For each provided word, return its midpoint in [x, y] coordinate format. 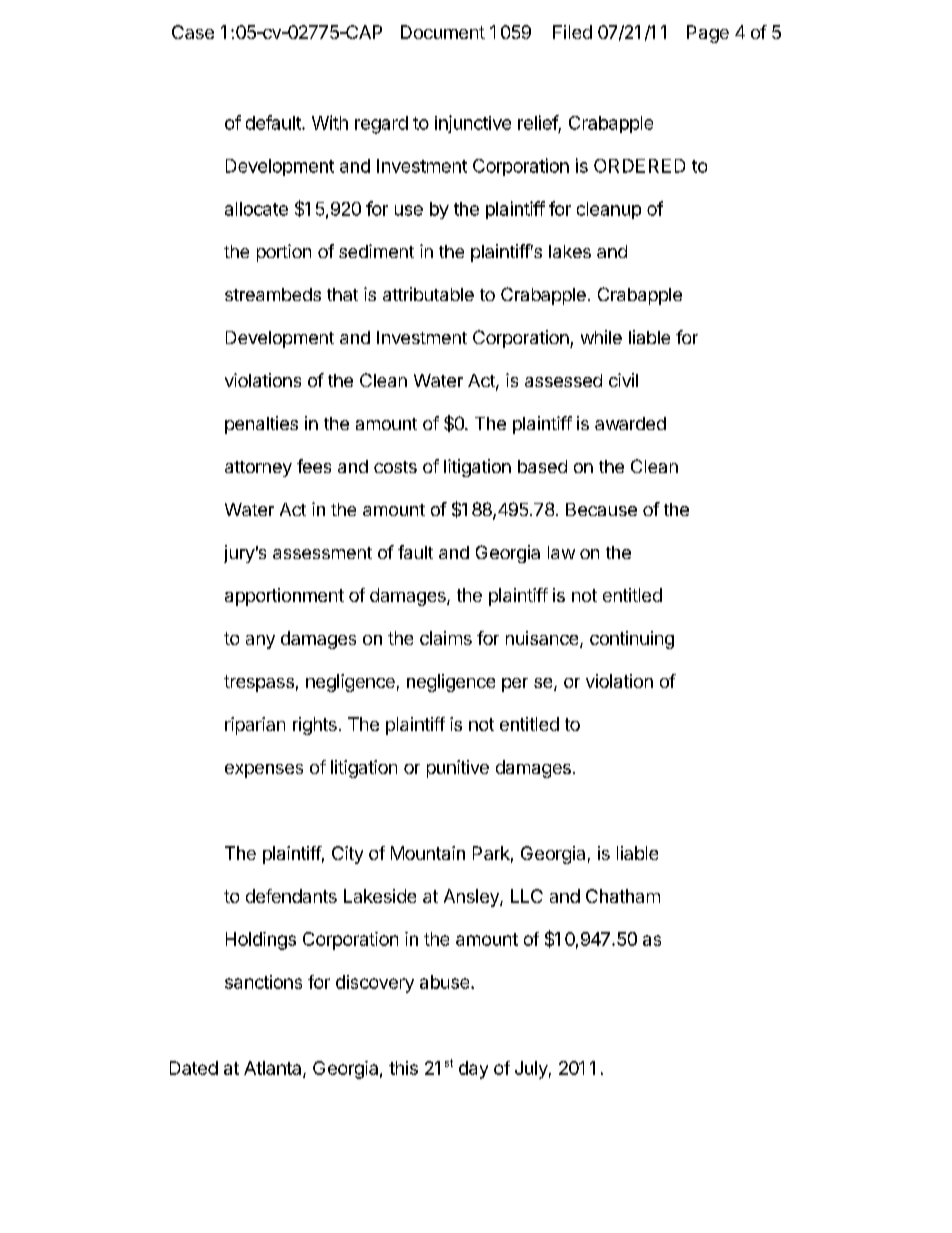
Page [708, 34]
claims [446, 638]
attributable [428, 294]
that [342, 294]
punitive [458, 769]
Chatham [623, 896]
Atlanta [274, 1069]
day [473, 1070]
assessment [322, 553]
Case [193, 32]
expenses [264, 771]
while [601, 337]
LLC [527, 896]
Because [601, 509]
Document [443, 32]
